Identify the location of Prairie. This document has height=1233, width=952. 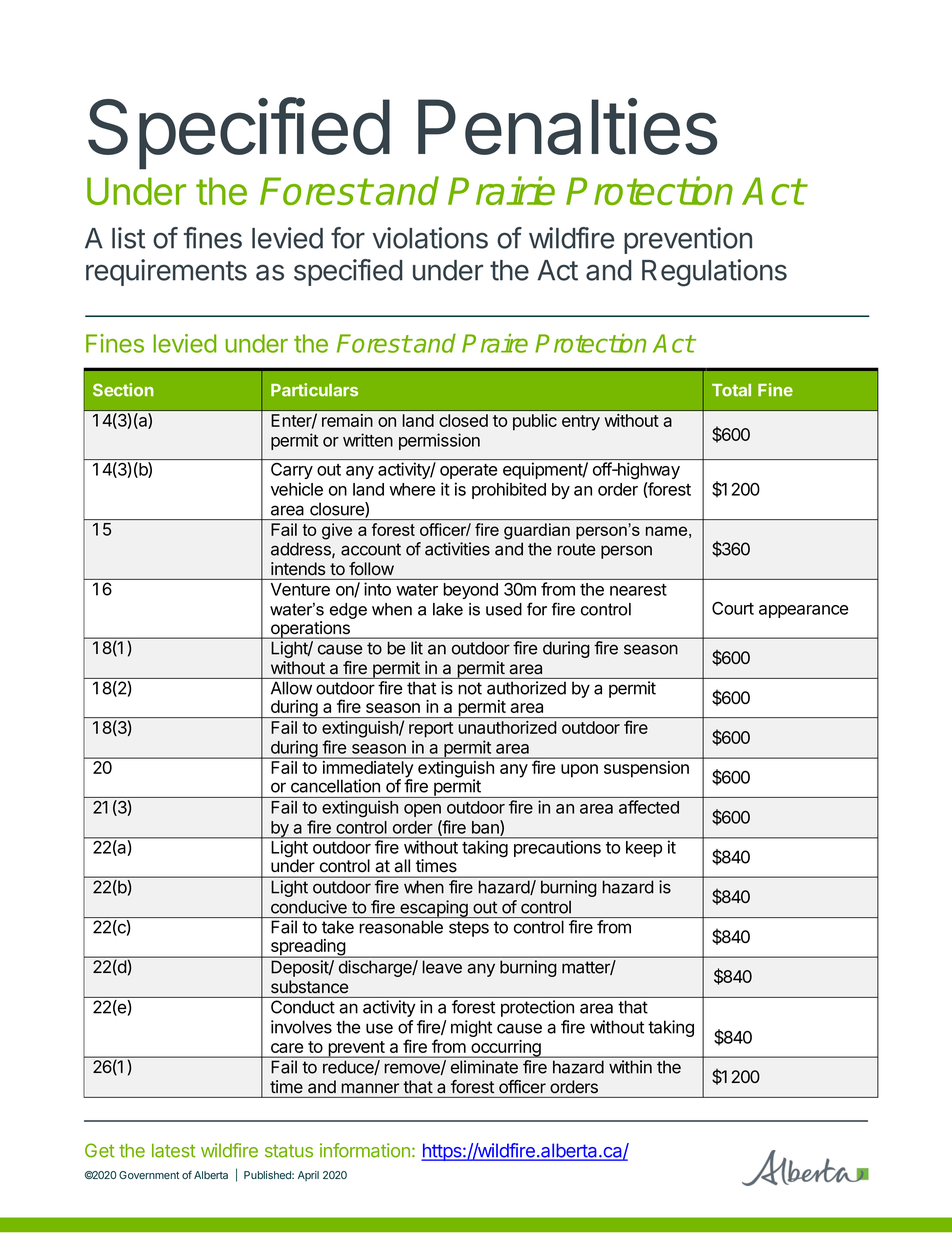
(501, 190).
